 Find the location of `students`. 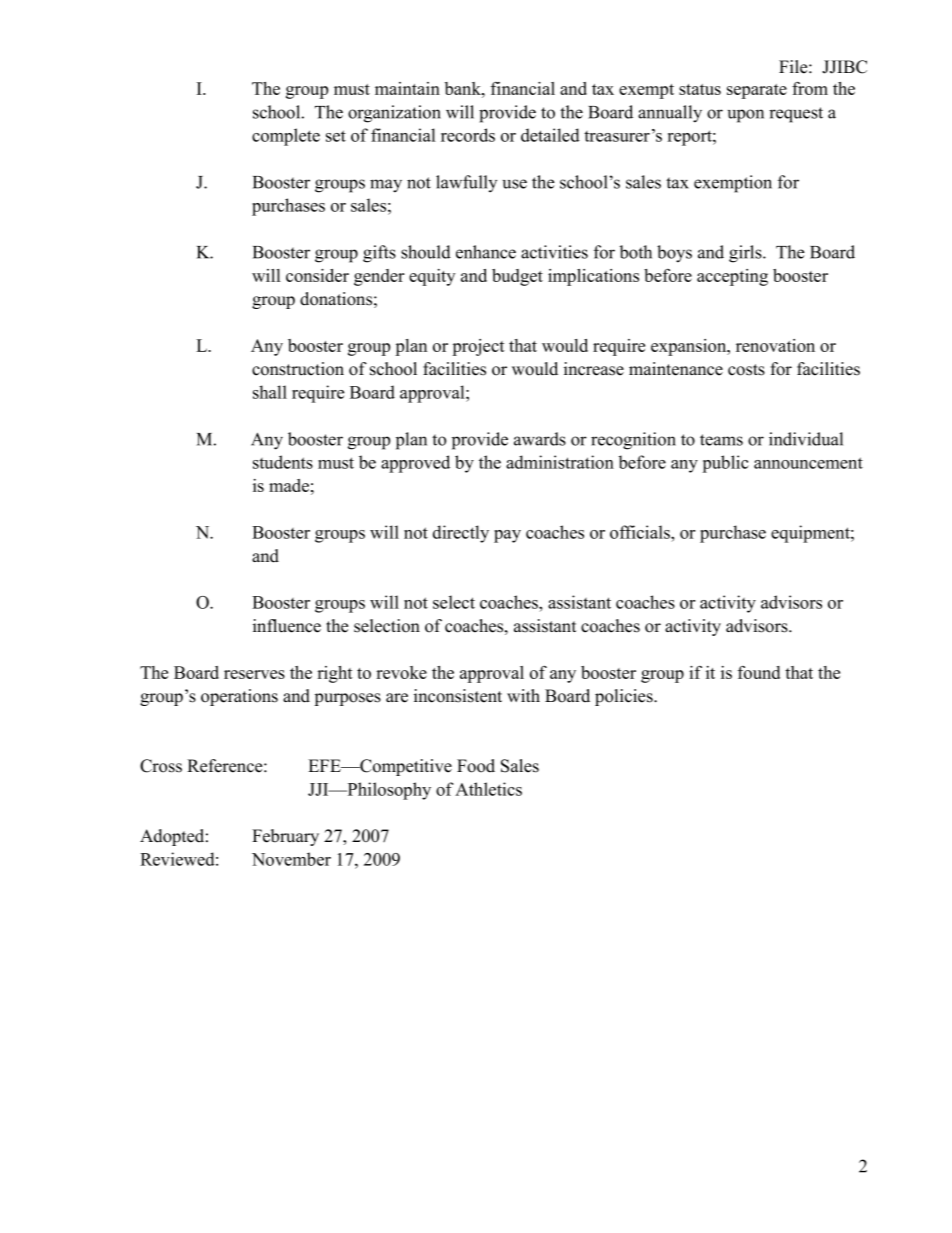

students is located at coordinates (283, 462).
